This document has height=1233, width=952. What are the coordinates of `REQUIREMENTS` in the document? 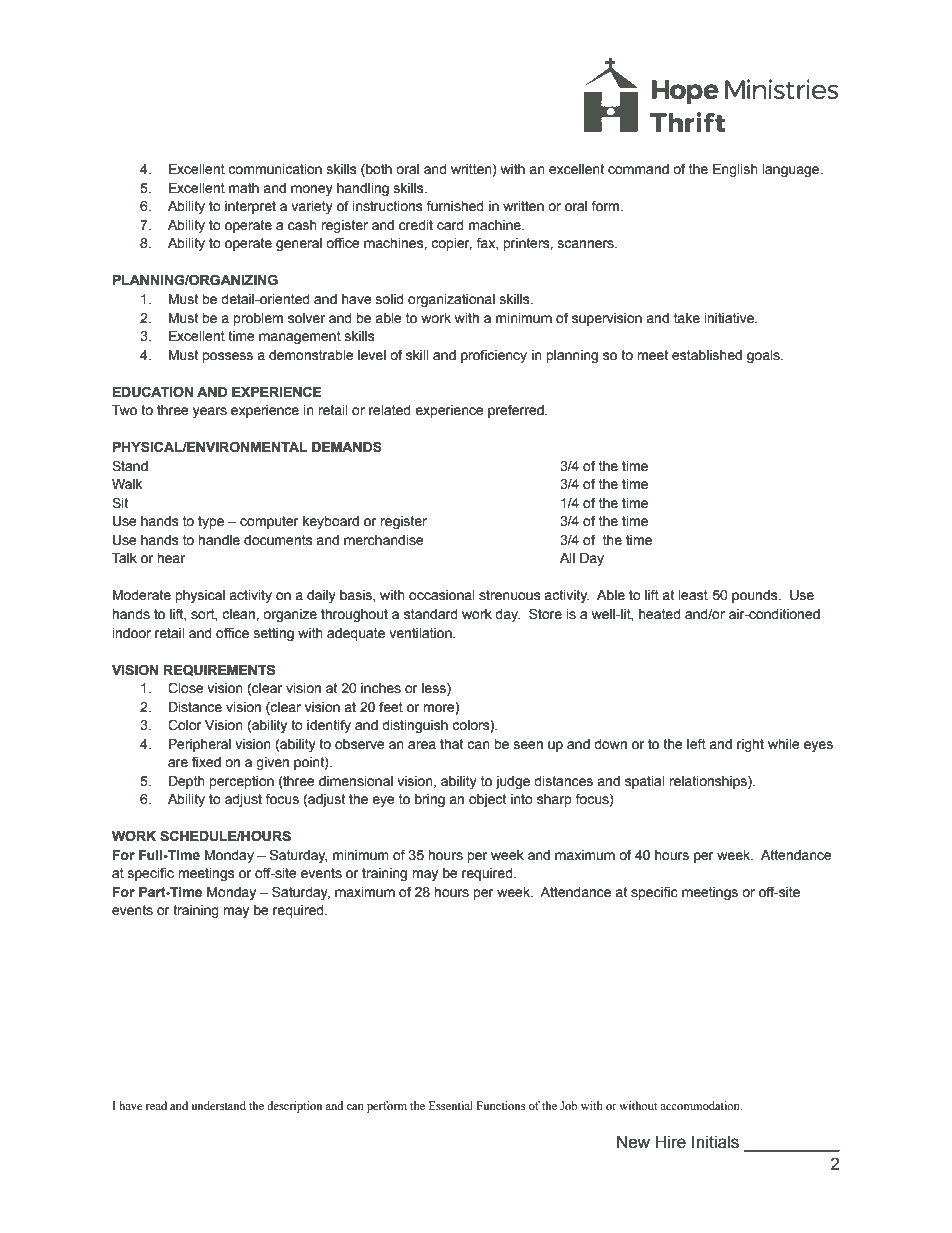 It's located at (219, 670).
